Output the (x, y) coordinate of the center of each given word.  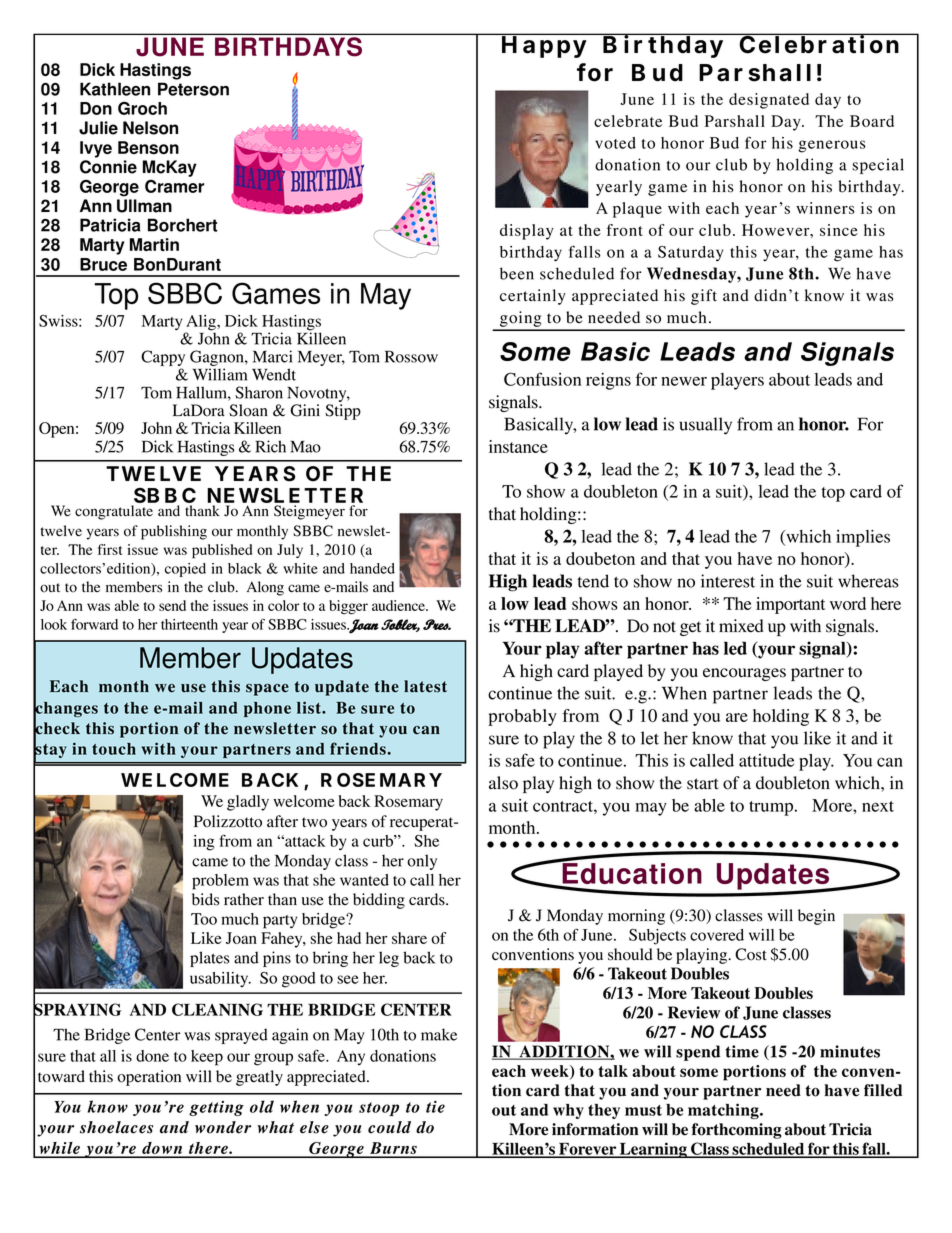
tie (435, 1107)
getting (216, 1108)
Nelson (150, 128)
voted (615, 143)
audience (399, 605)
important (790, 605)
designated (769, 101)
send (172, 605)
